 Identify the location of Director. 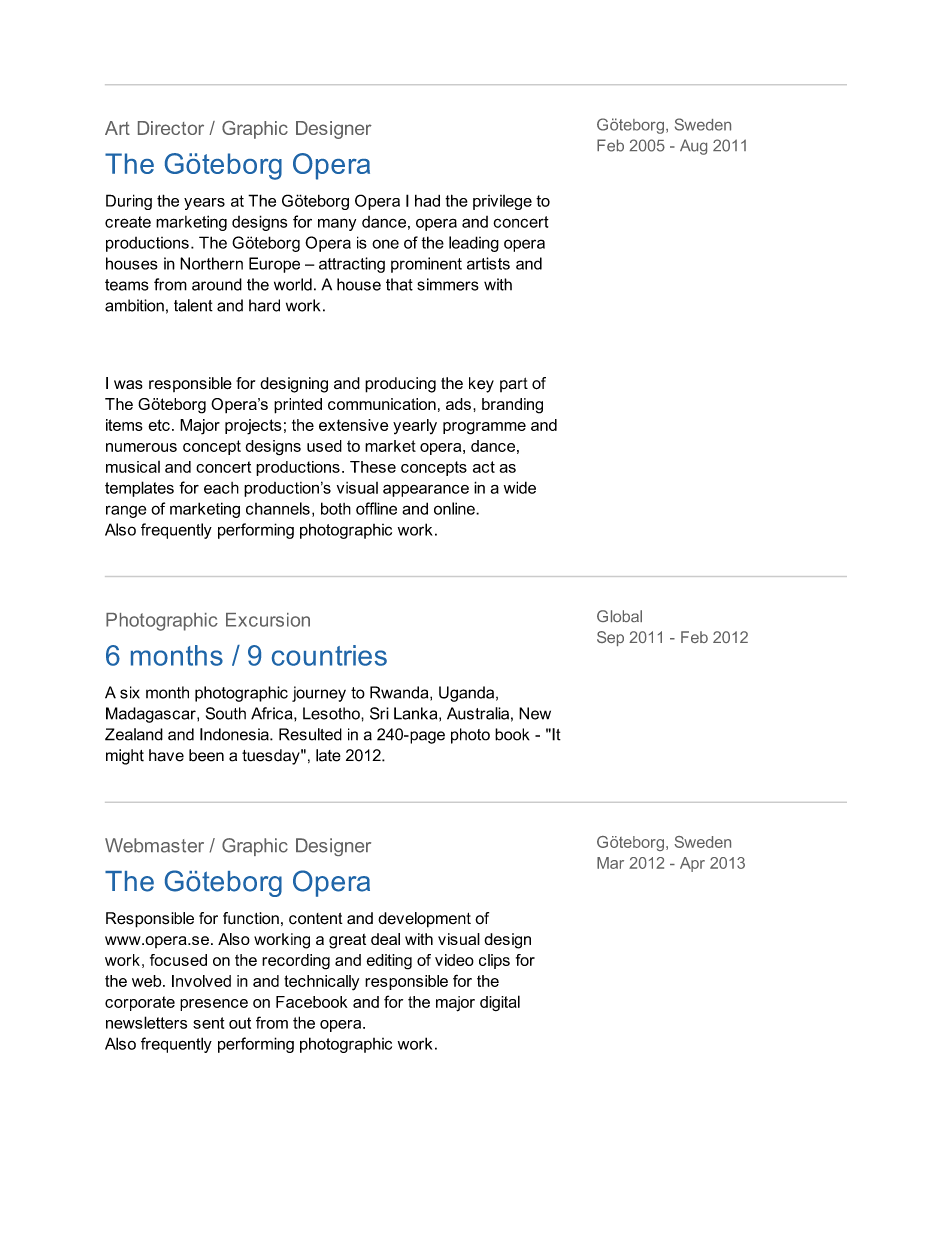
(171, 128).
